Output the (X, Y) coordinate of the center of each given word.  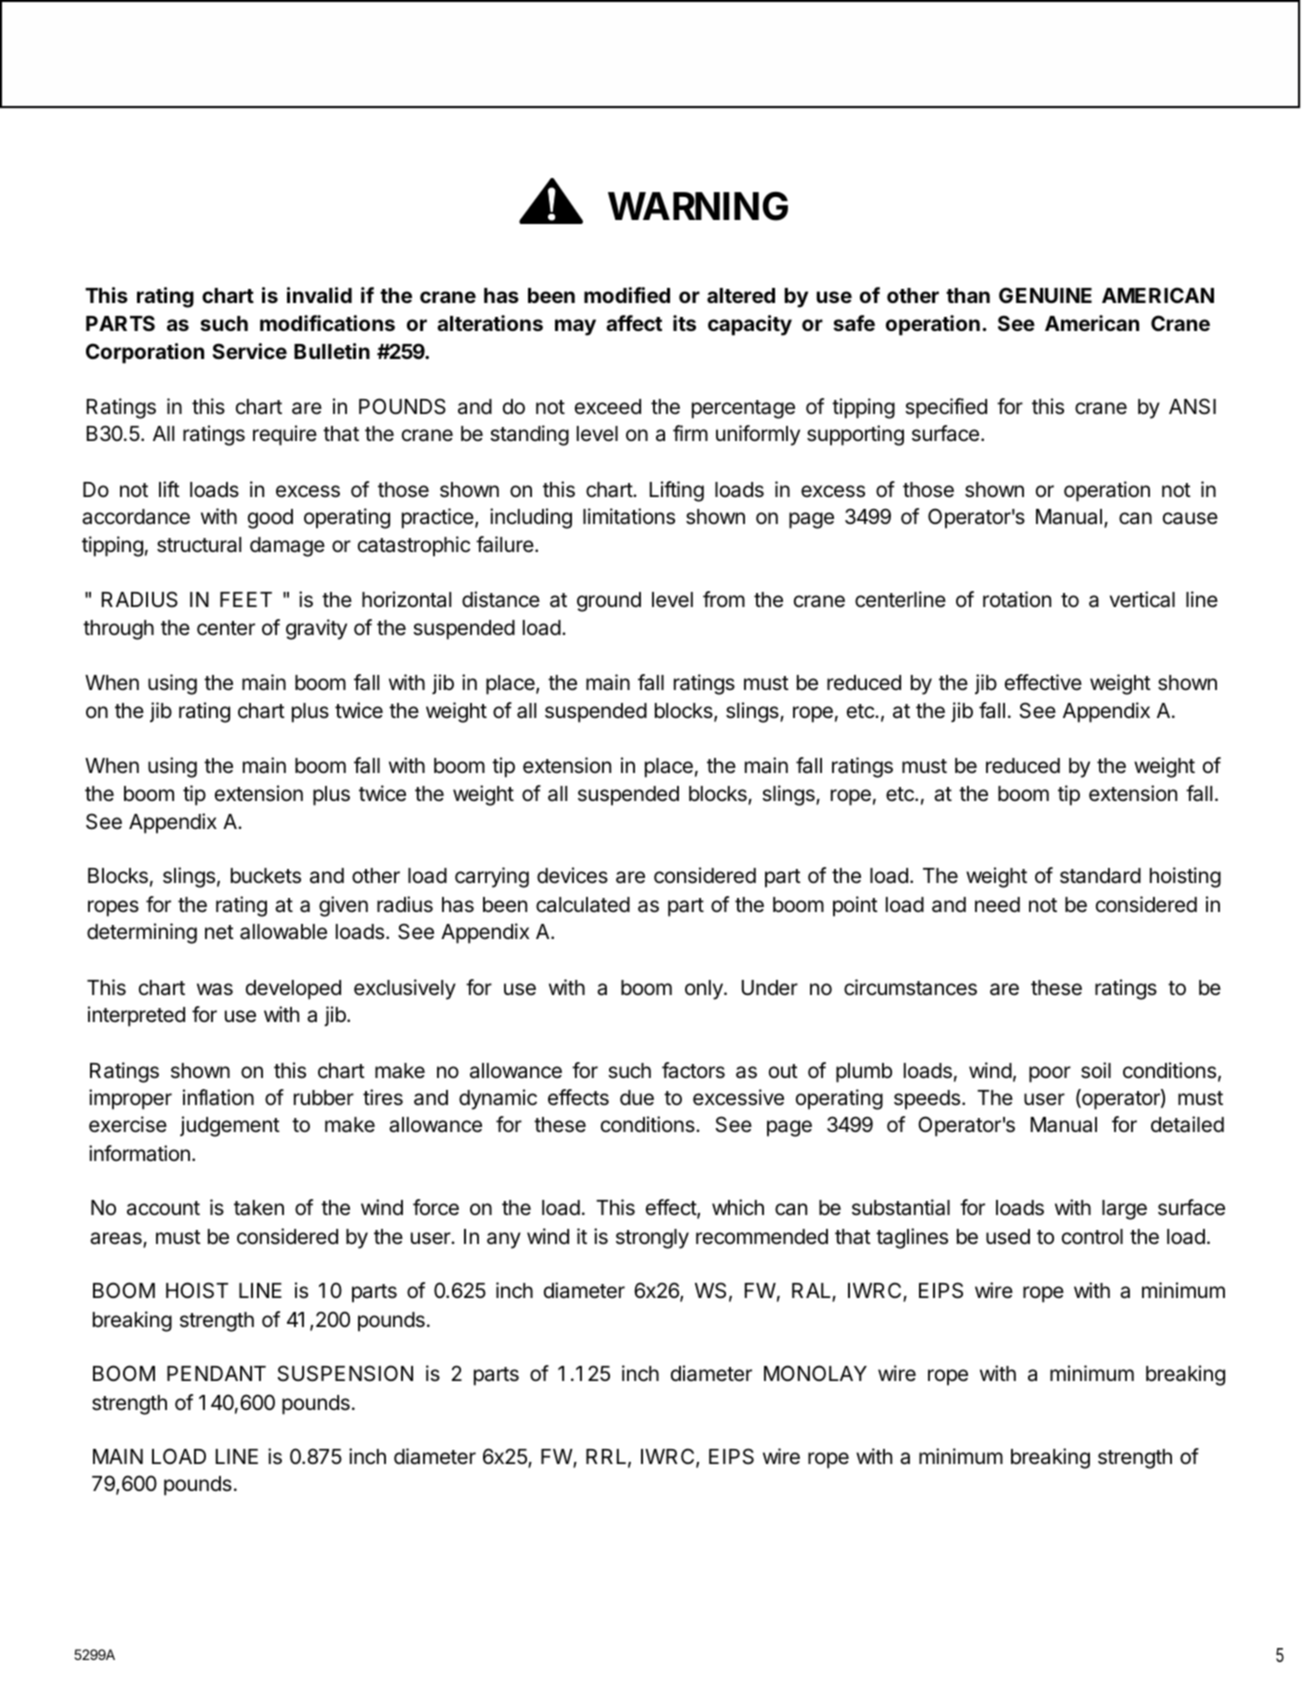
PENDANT (216, 1373)
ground (609, 602)
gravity (316, 629)
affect (634, 323)
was (215, 989)
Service (249, 351)
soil (1096, 1070)
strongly (652, 1239)
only (705, 990)
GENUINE (1045, 295)
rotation (1017, 599)
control (1092, 1237)
